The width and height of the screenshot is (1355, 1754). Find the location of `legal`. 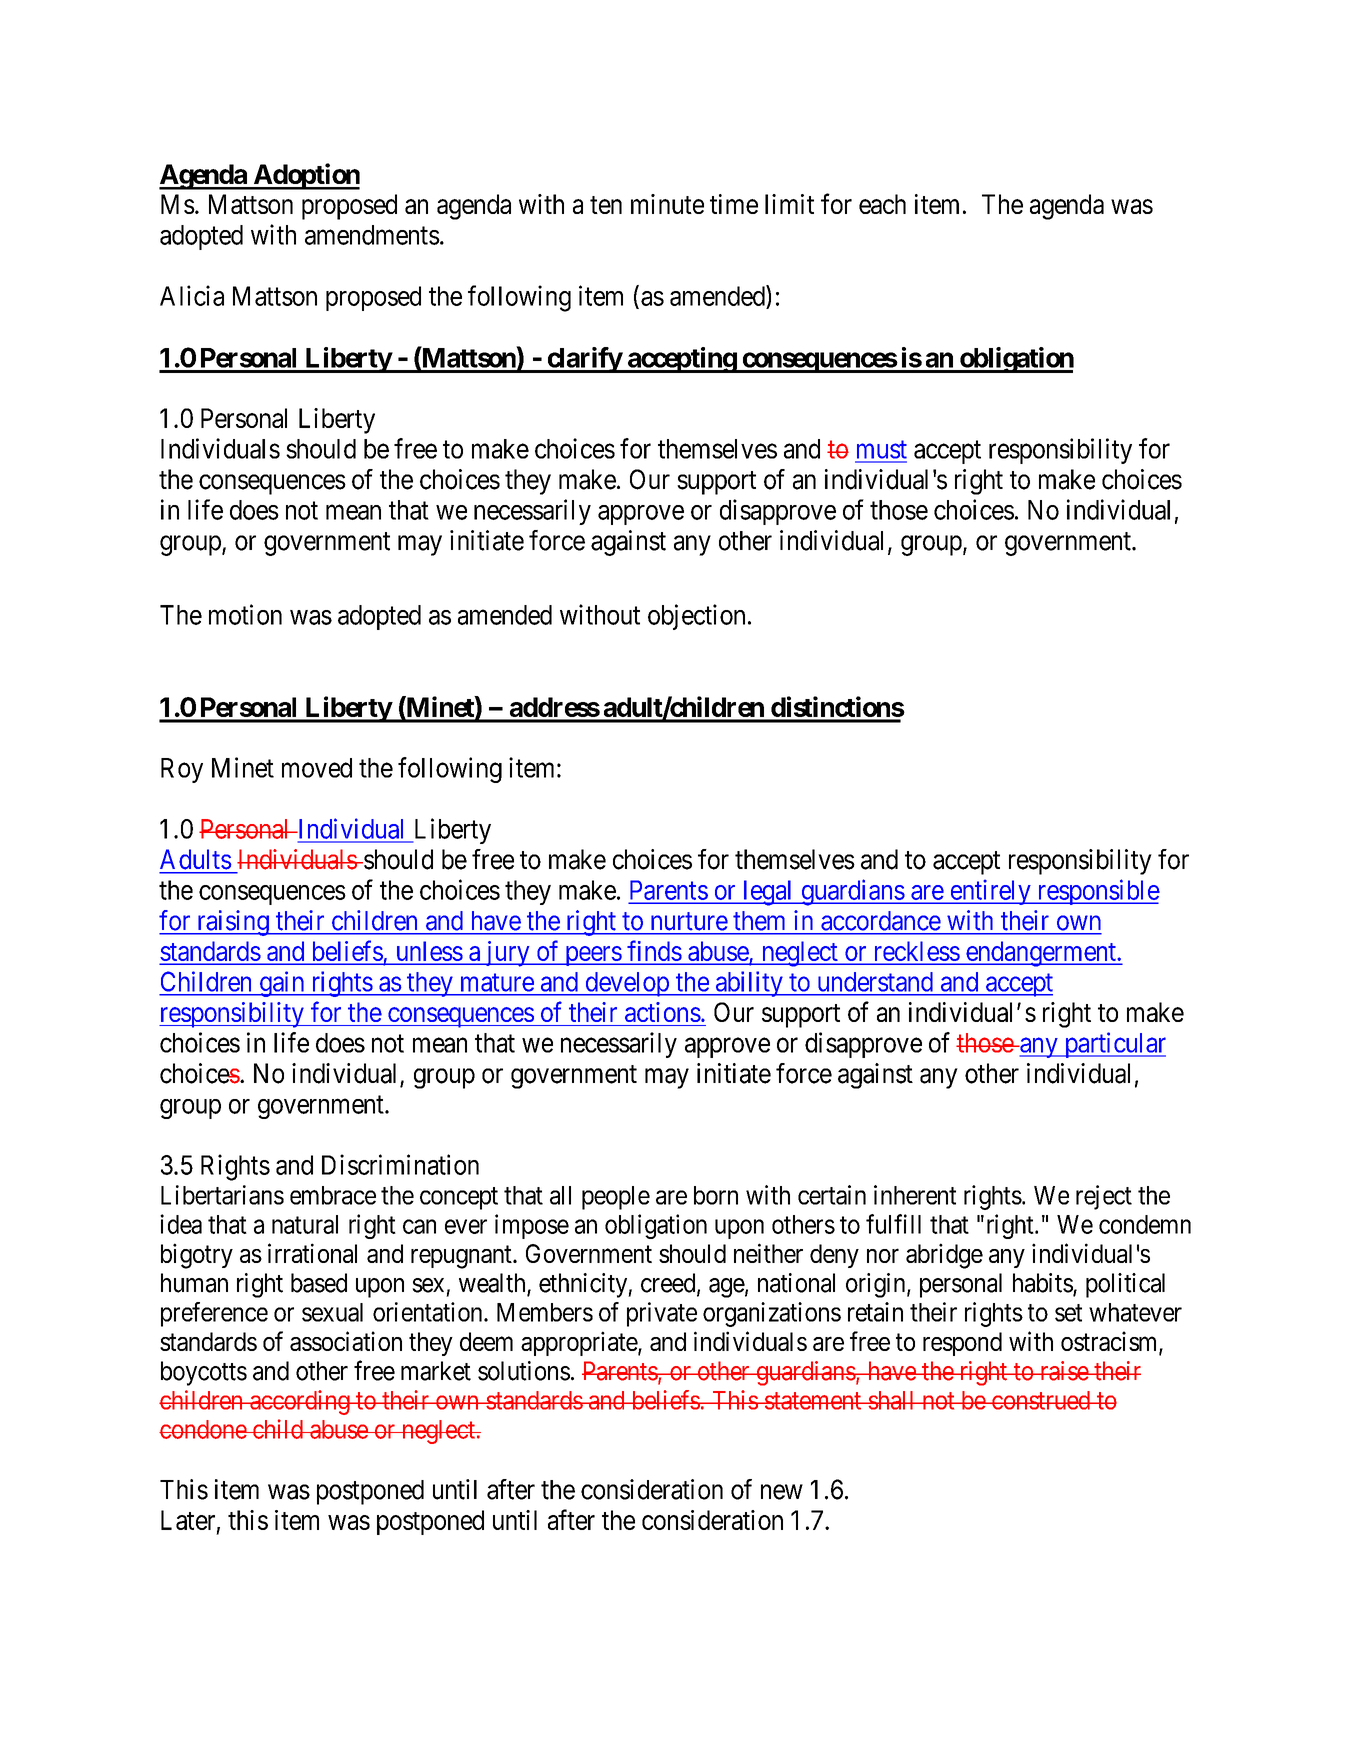

legal is located at coordinates (768, 893).
